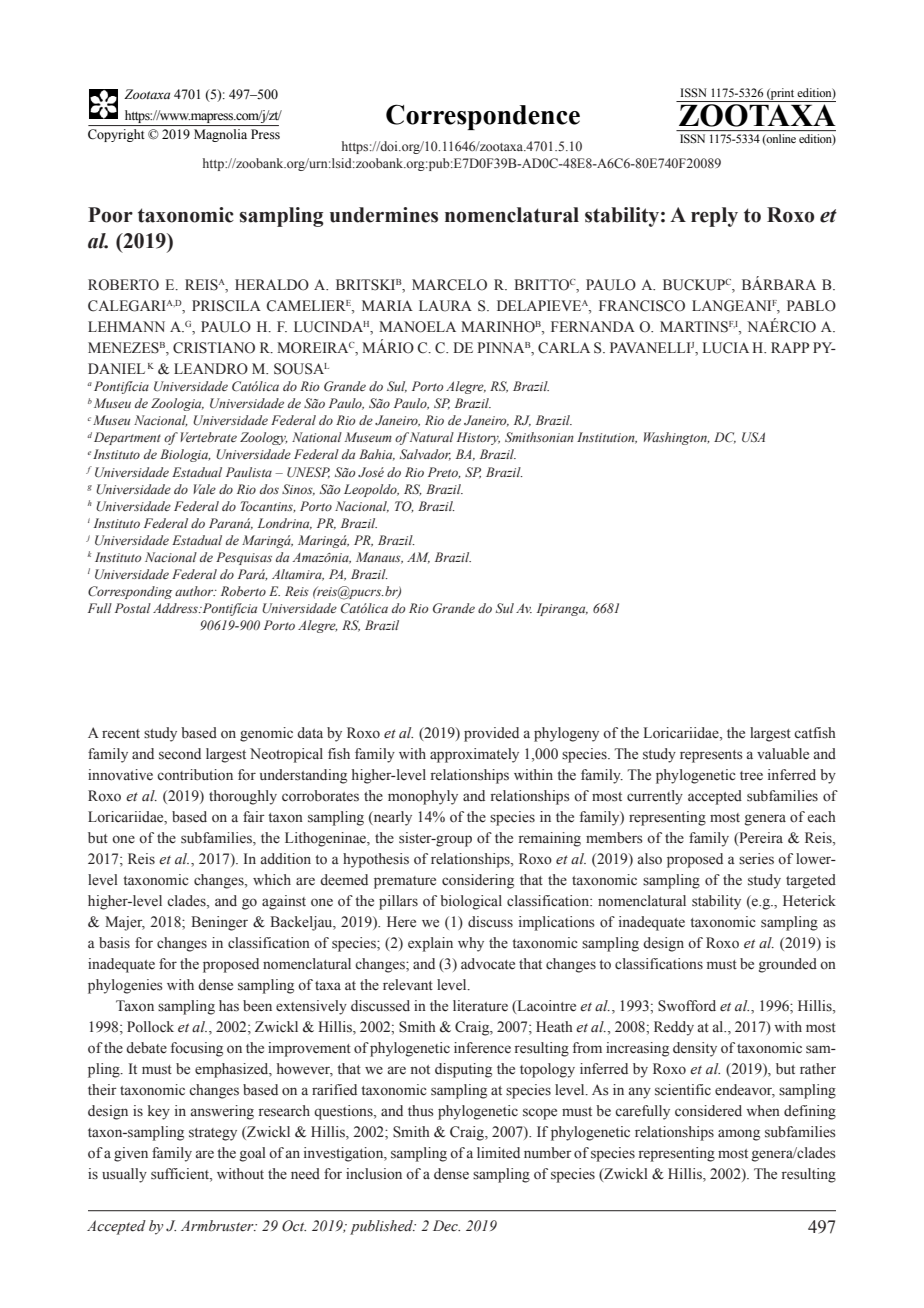  What do you see at coordinates (220, 135) in the page?
I see `Magnolia` at bounding box center [220, 135].
